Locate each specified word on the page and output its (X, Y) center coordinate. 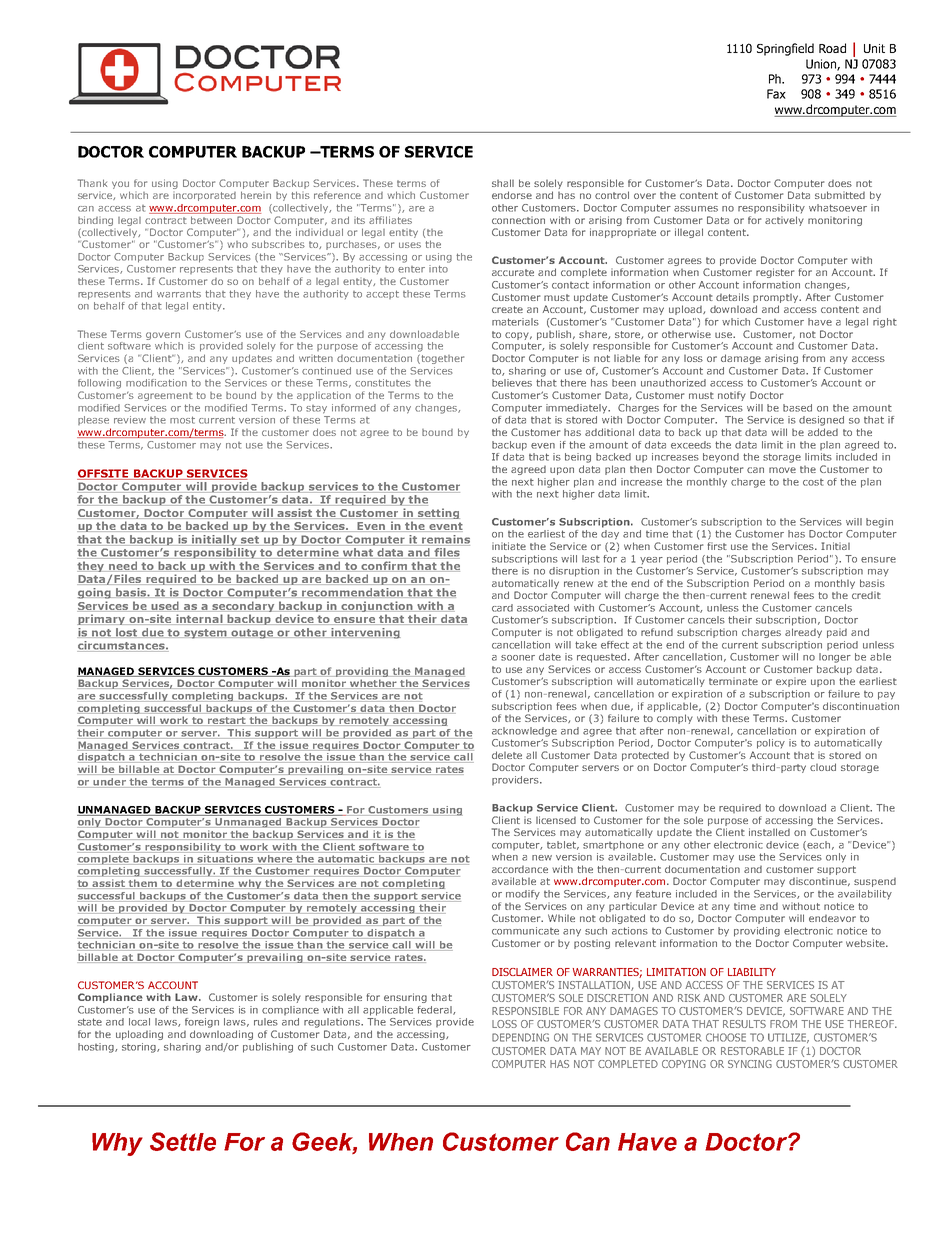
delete (507, 755)
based (797, 408)
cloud (823, 767)
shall (503, 183)
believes (512, 383)
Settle (183, 1141)
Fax (776, 94)
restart (226, 721)
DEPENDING (520, 1037)
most (182, 420)
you (120, 185)
